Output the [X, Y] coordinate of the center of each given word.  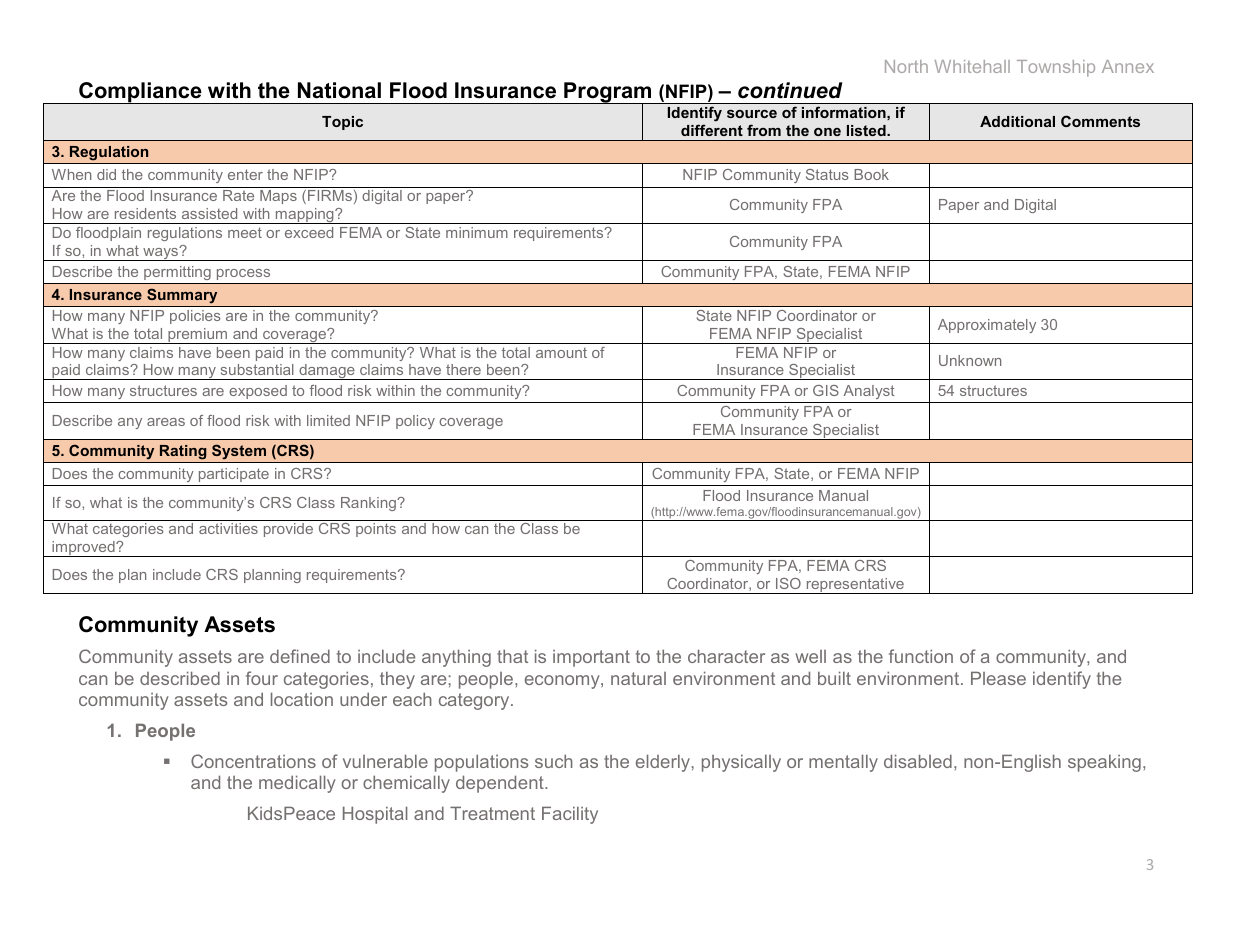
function [921, 656]
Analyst [869, 394]
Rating [183, 452]
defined [300, 656]
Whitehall [972, 66]
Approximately [987, 326]
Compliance [140, 93]
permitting [177, 273]
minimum [477, 232]
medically [297, 784]
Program [608, 94]
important [591, 658]
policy [415, 422]
